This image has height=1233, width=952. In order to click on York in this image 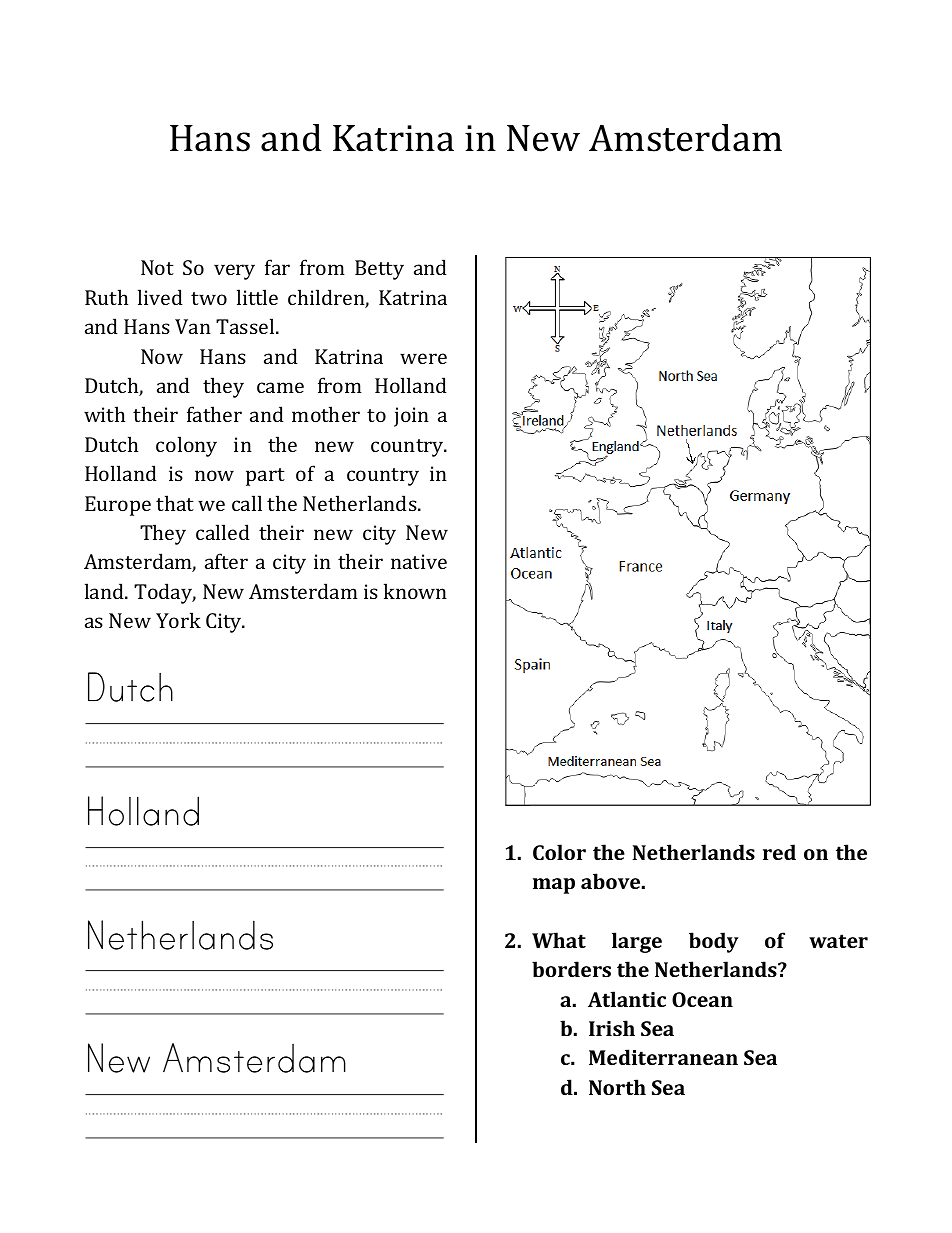, I will do `click(178, 620)`.
